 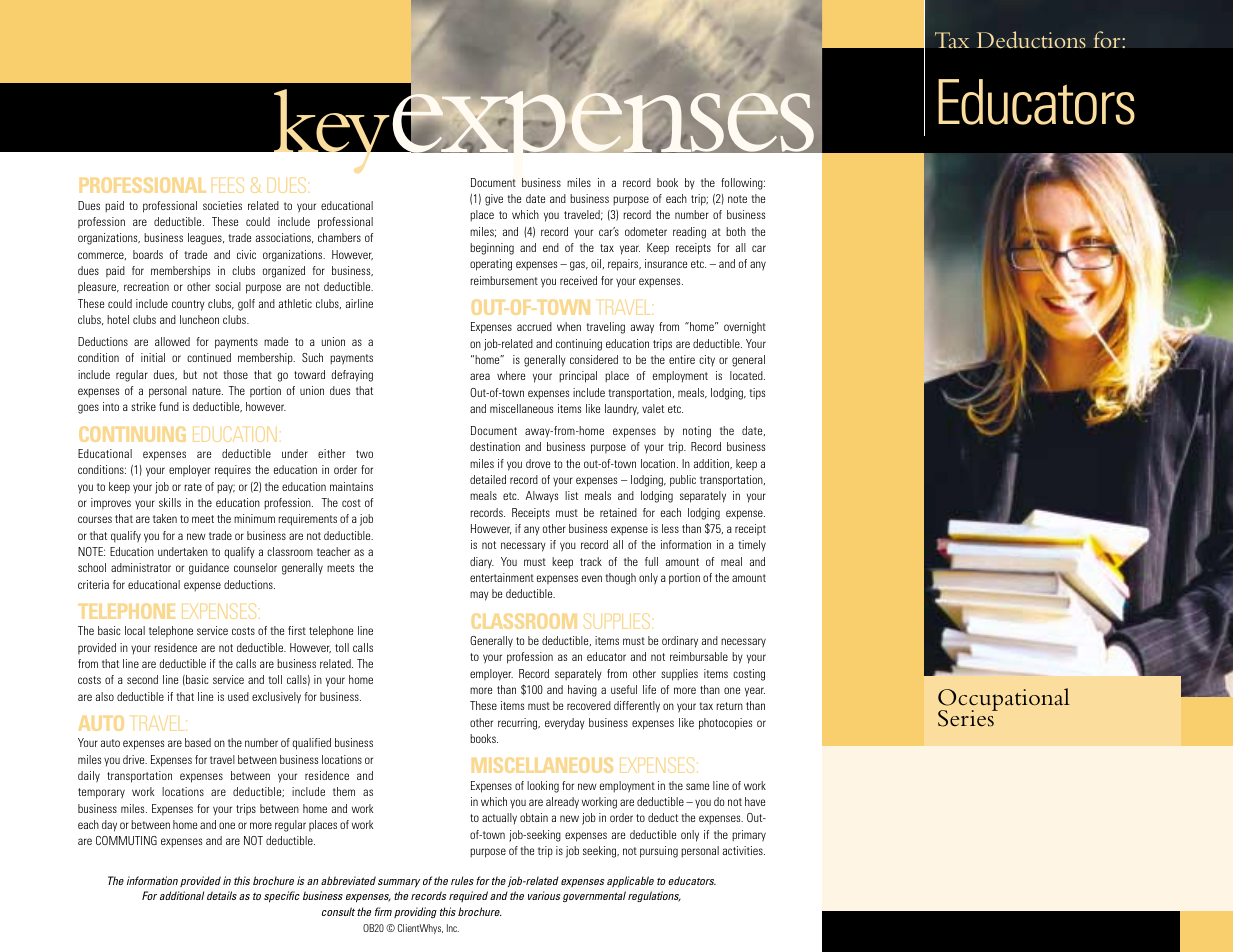 What do you see at coordinates (222, 205) in the page?
I see `societies` at bounding box center [222, 205].
